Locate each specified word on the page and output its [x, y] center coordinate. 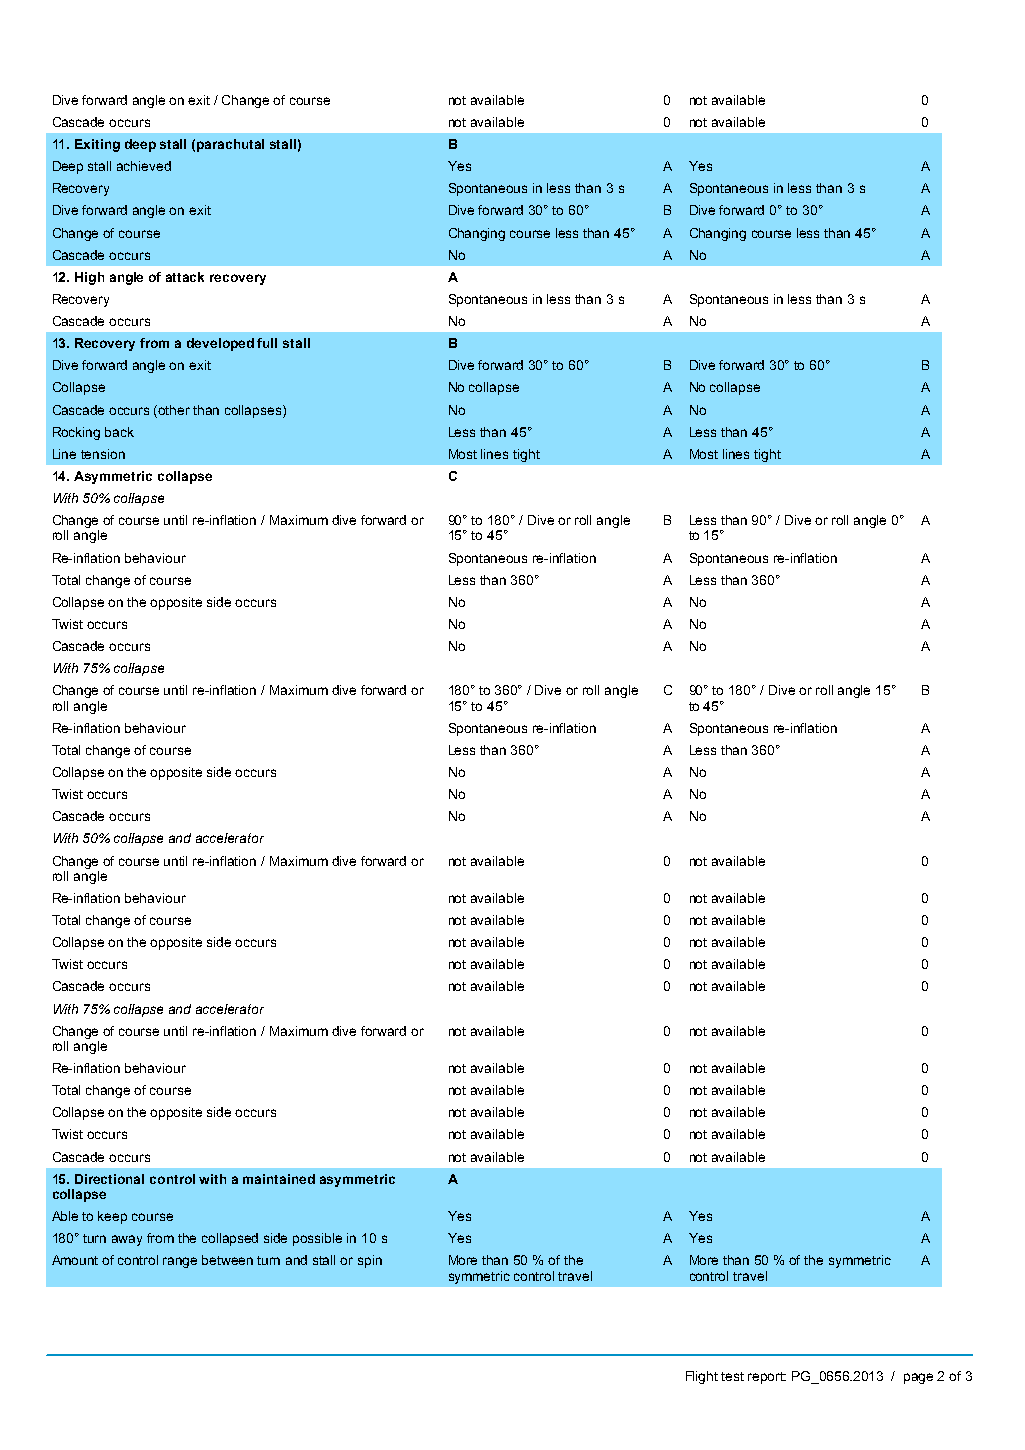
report [767, 1378]
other [174, 410]
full [267, 343]
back [119, 432]
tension [103, 454]
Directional [109, 1179]
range [180, 1262]
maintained [279, 1179]
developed [220, 344]
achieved [144, 166]
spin [370, 1261]
